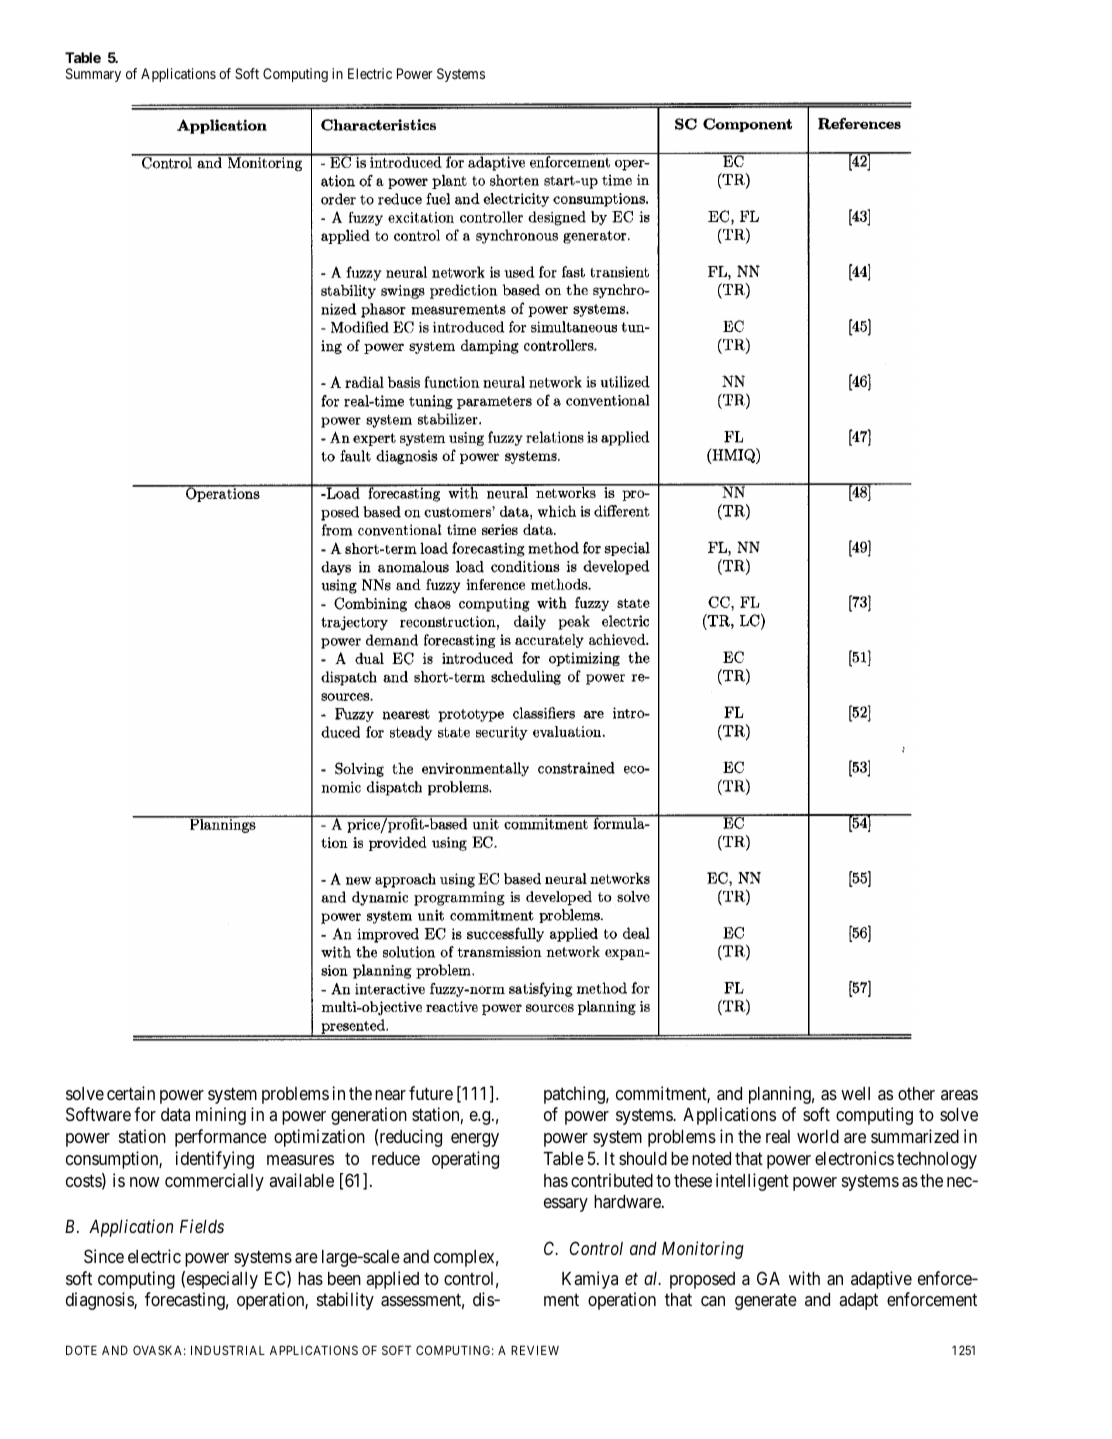 The height and width of the screenshot is (1439, 1112). I want to click on Kamiya, so click(590, 1280).
